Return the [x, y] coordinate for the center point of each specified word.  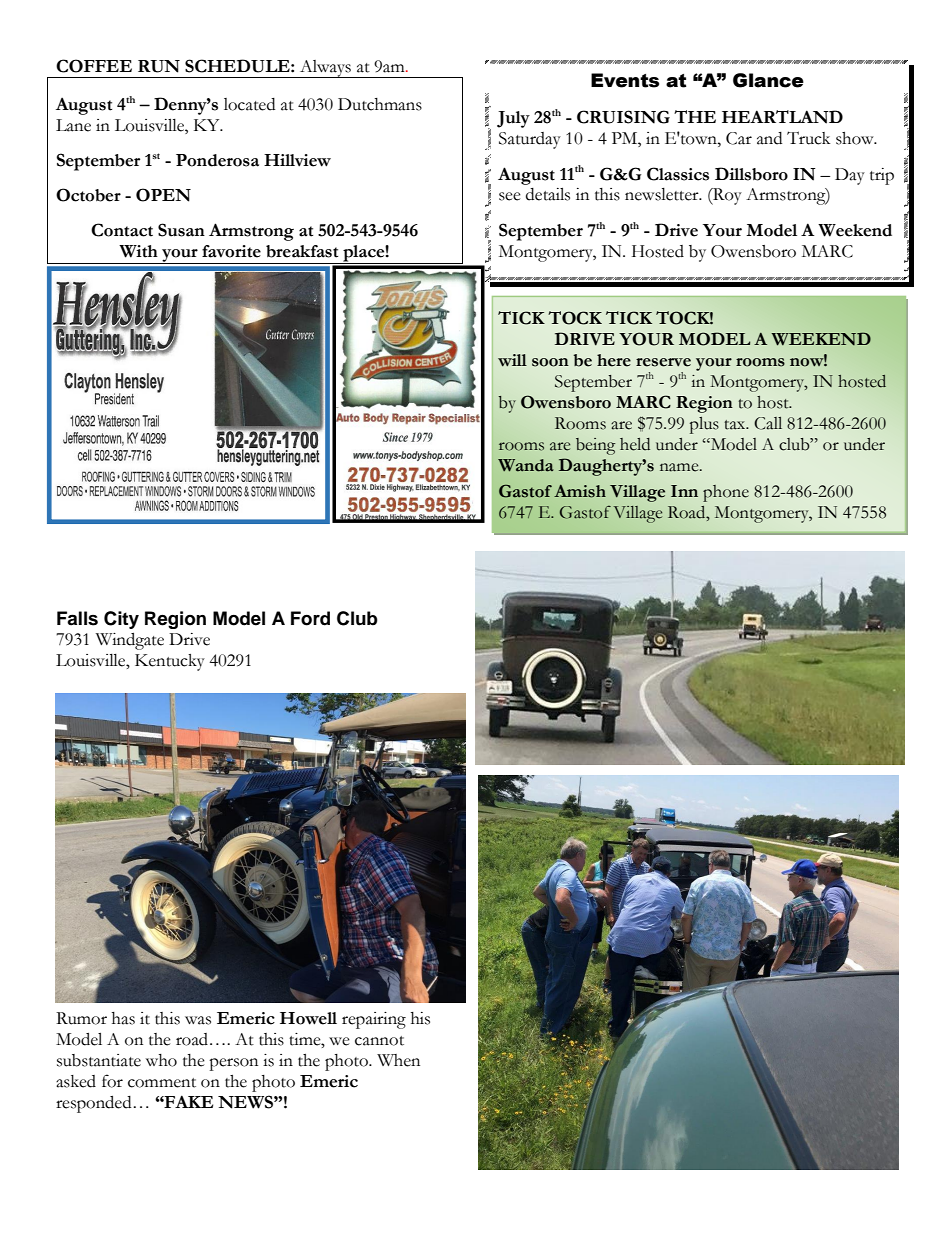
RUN [159, 66]
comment [162, 1083]
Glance [768, 80]
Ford [310, 618]
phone [726, 493]
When [398, 1060]
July [513, 119]
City [121, 620]
